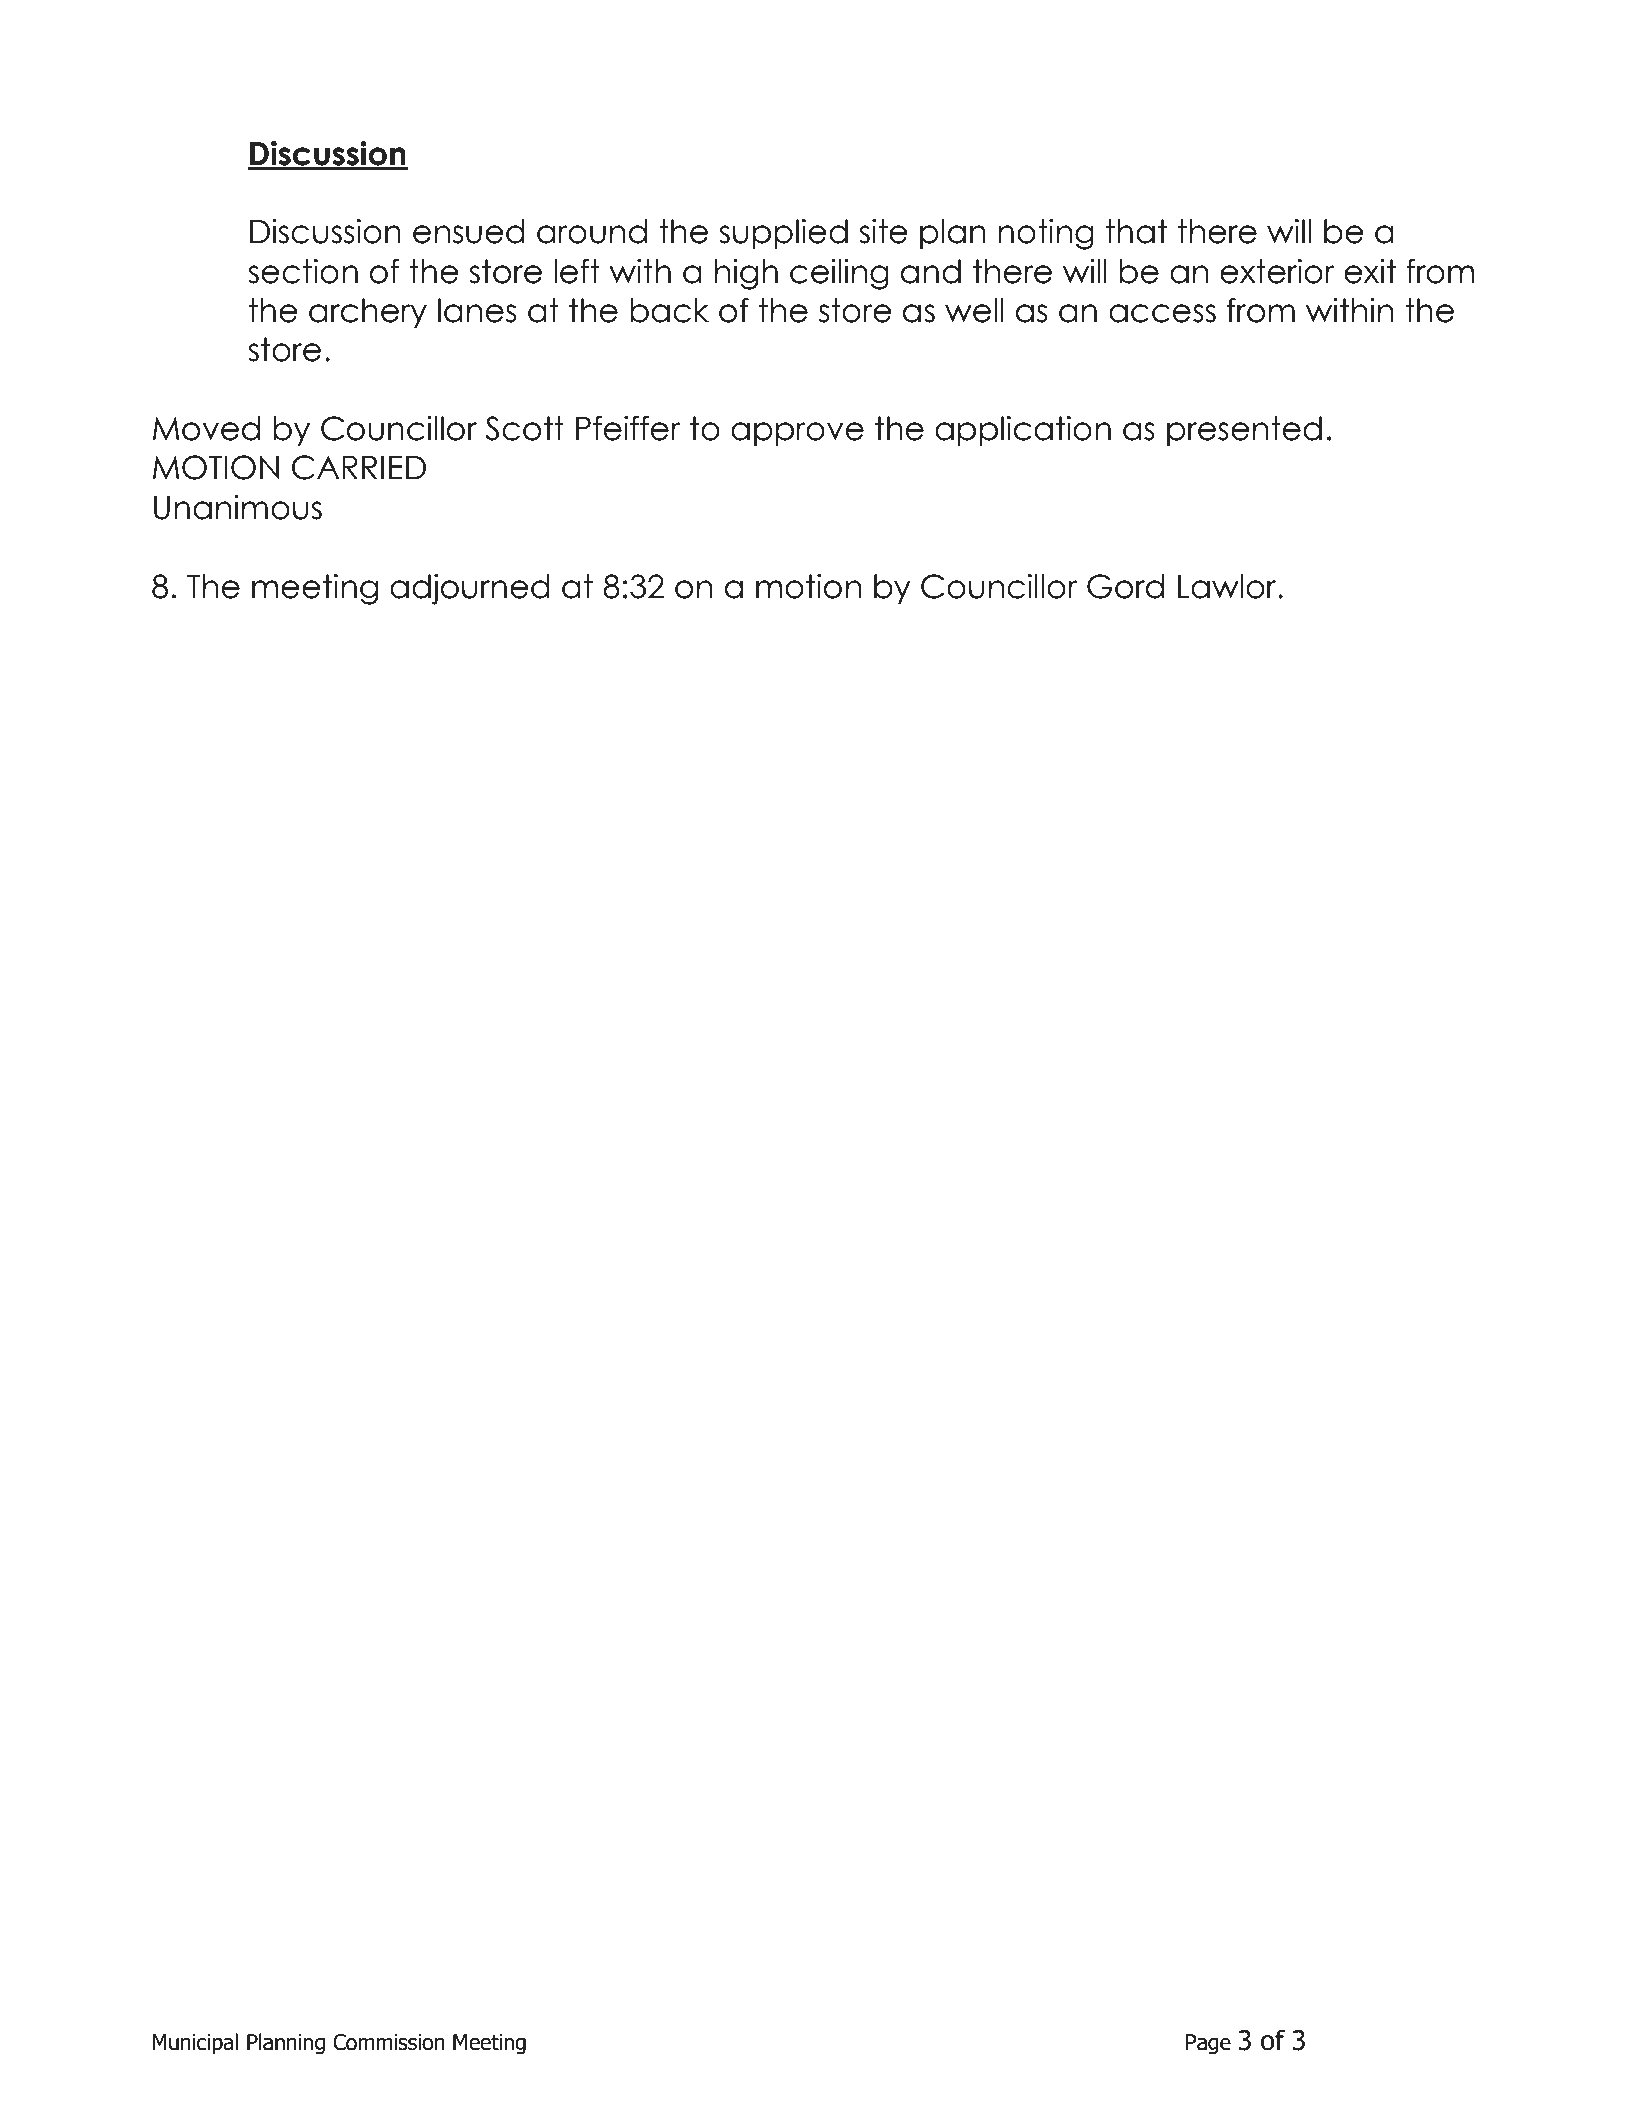 Image resolution: width=1636 pixels, height=2118 pixels. What do you see at coordinates (1125, 586) in the screenshot?
I see `Gord` at bounding box center [1125, 586].
